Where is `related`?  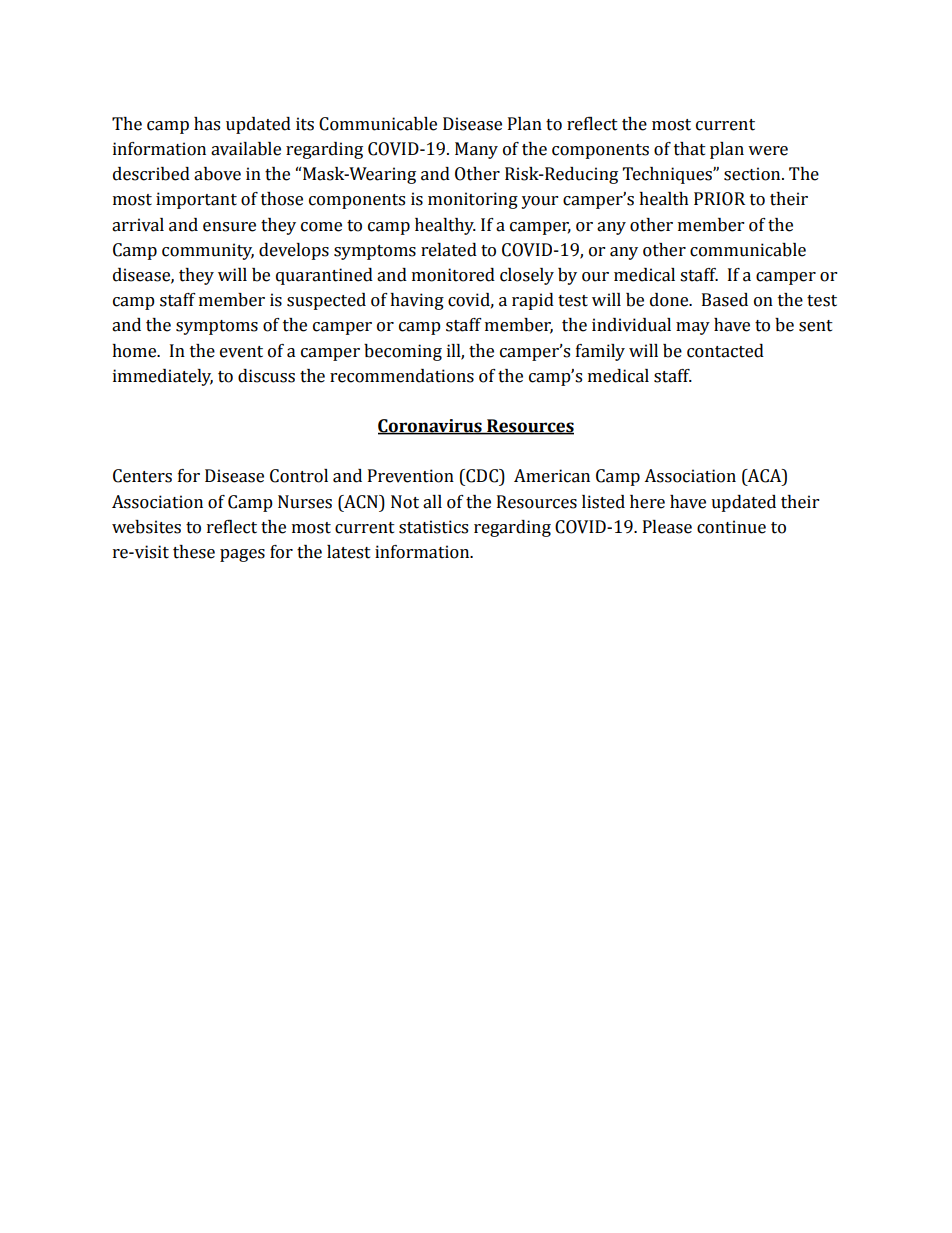 related is located at coordinates (449, 250).
